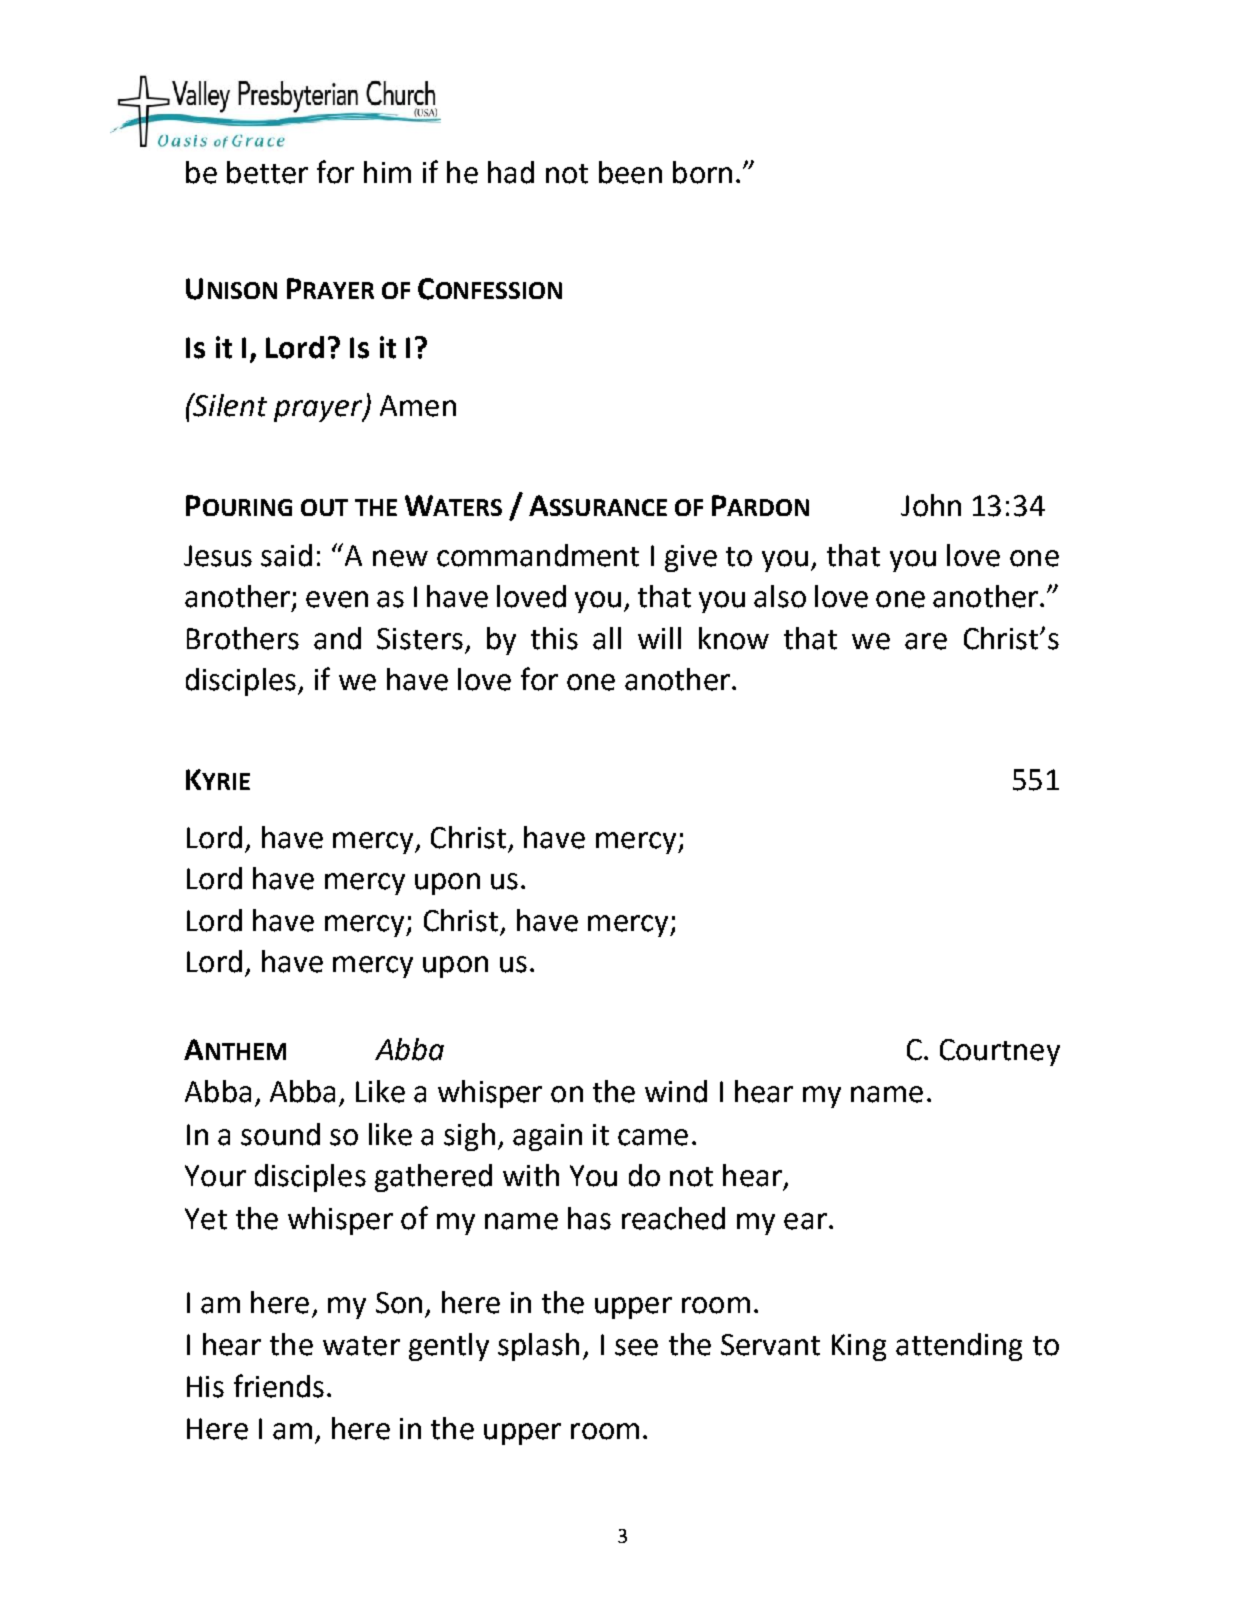 The width and height of the screenshot is (1254, 1623). I want to click on wind, so click(676, 1091).
